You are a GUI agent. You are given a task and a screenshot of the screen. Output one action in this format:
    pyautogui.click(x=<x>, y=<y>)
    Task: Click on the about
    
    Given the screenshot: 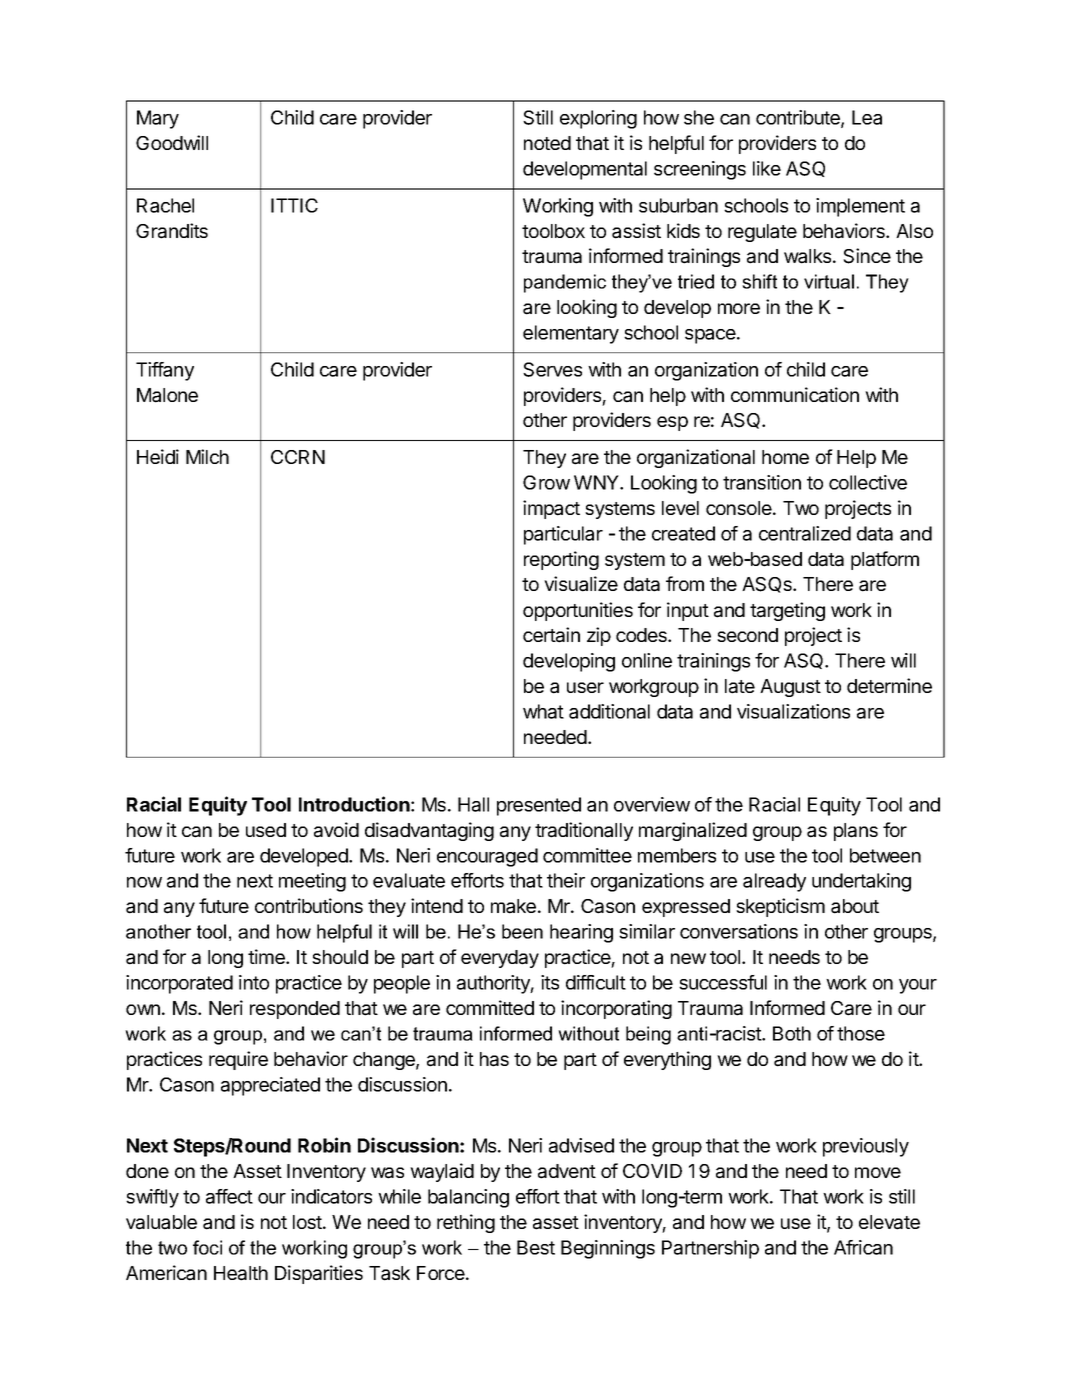 What is the action you would take?
    pyautogui.click(x=855, y=906)
